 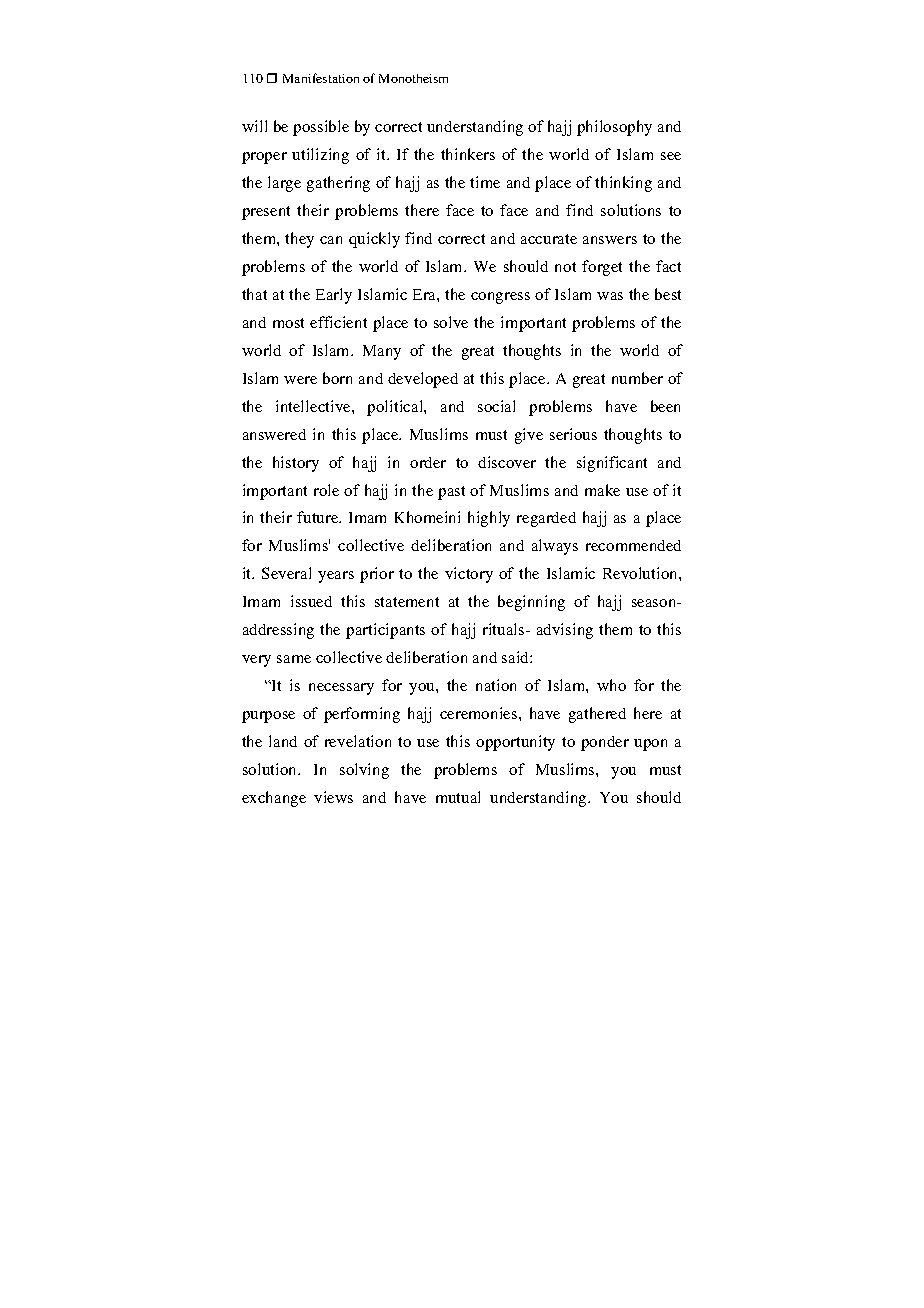 I want to click on views, so click(x=333, y=797).
